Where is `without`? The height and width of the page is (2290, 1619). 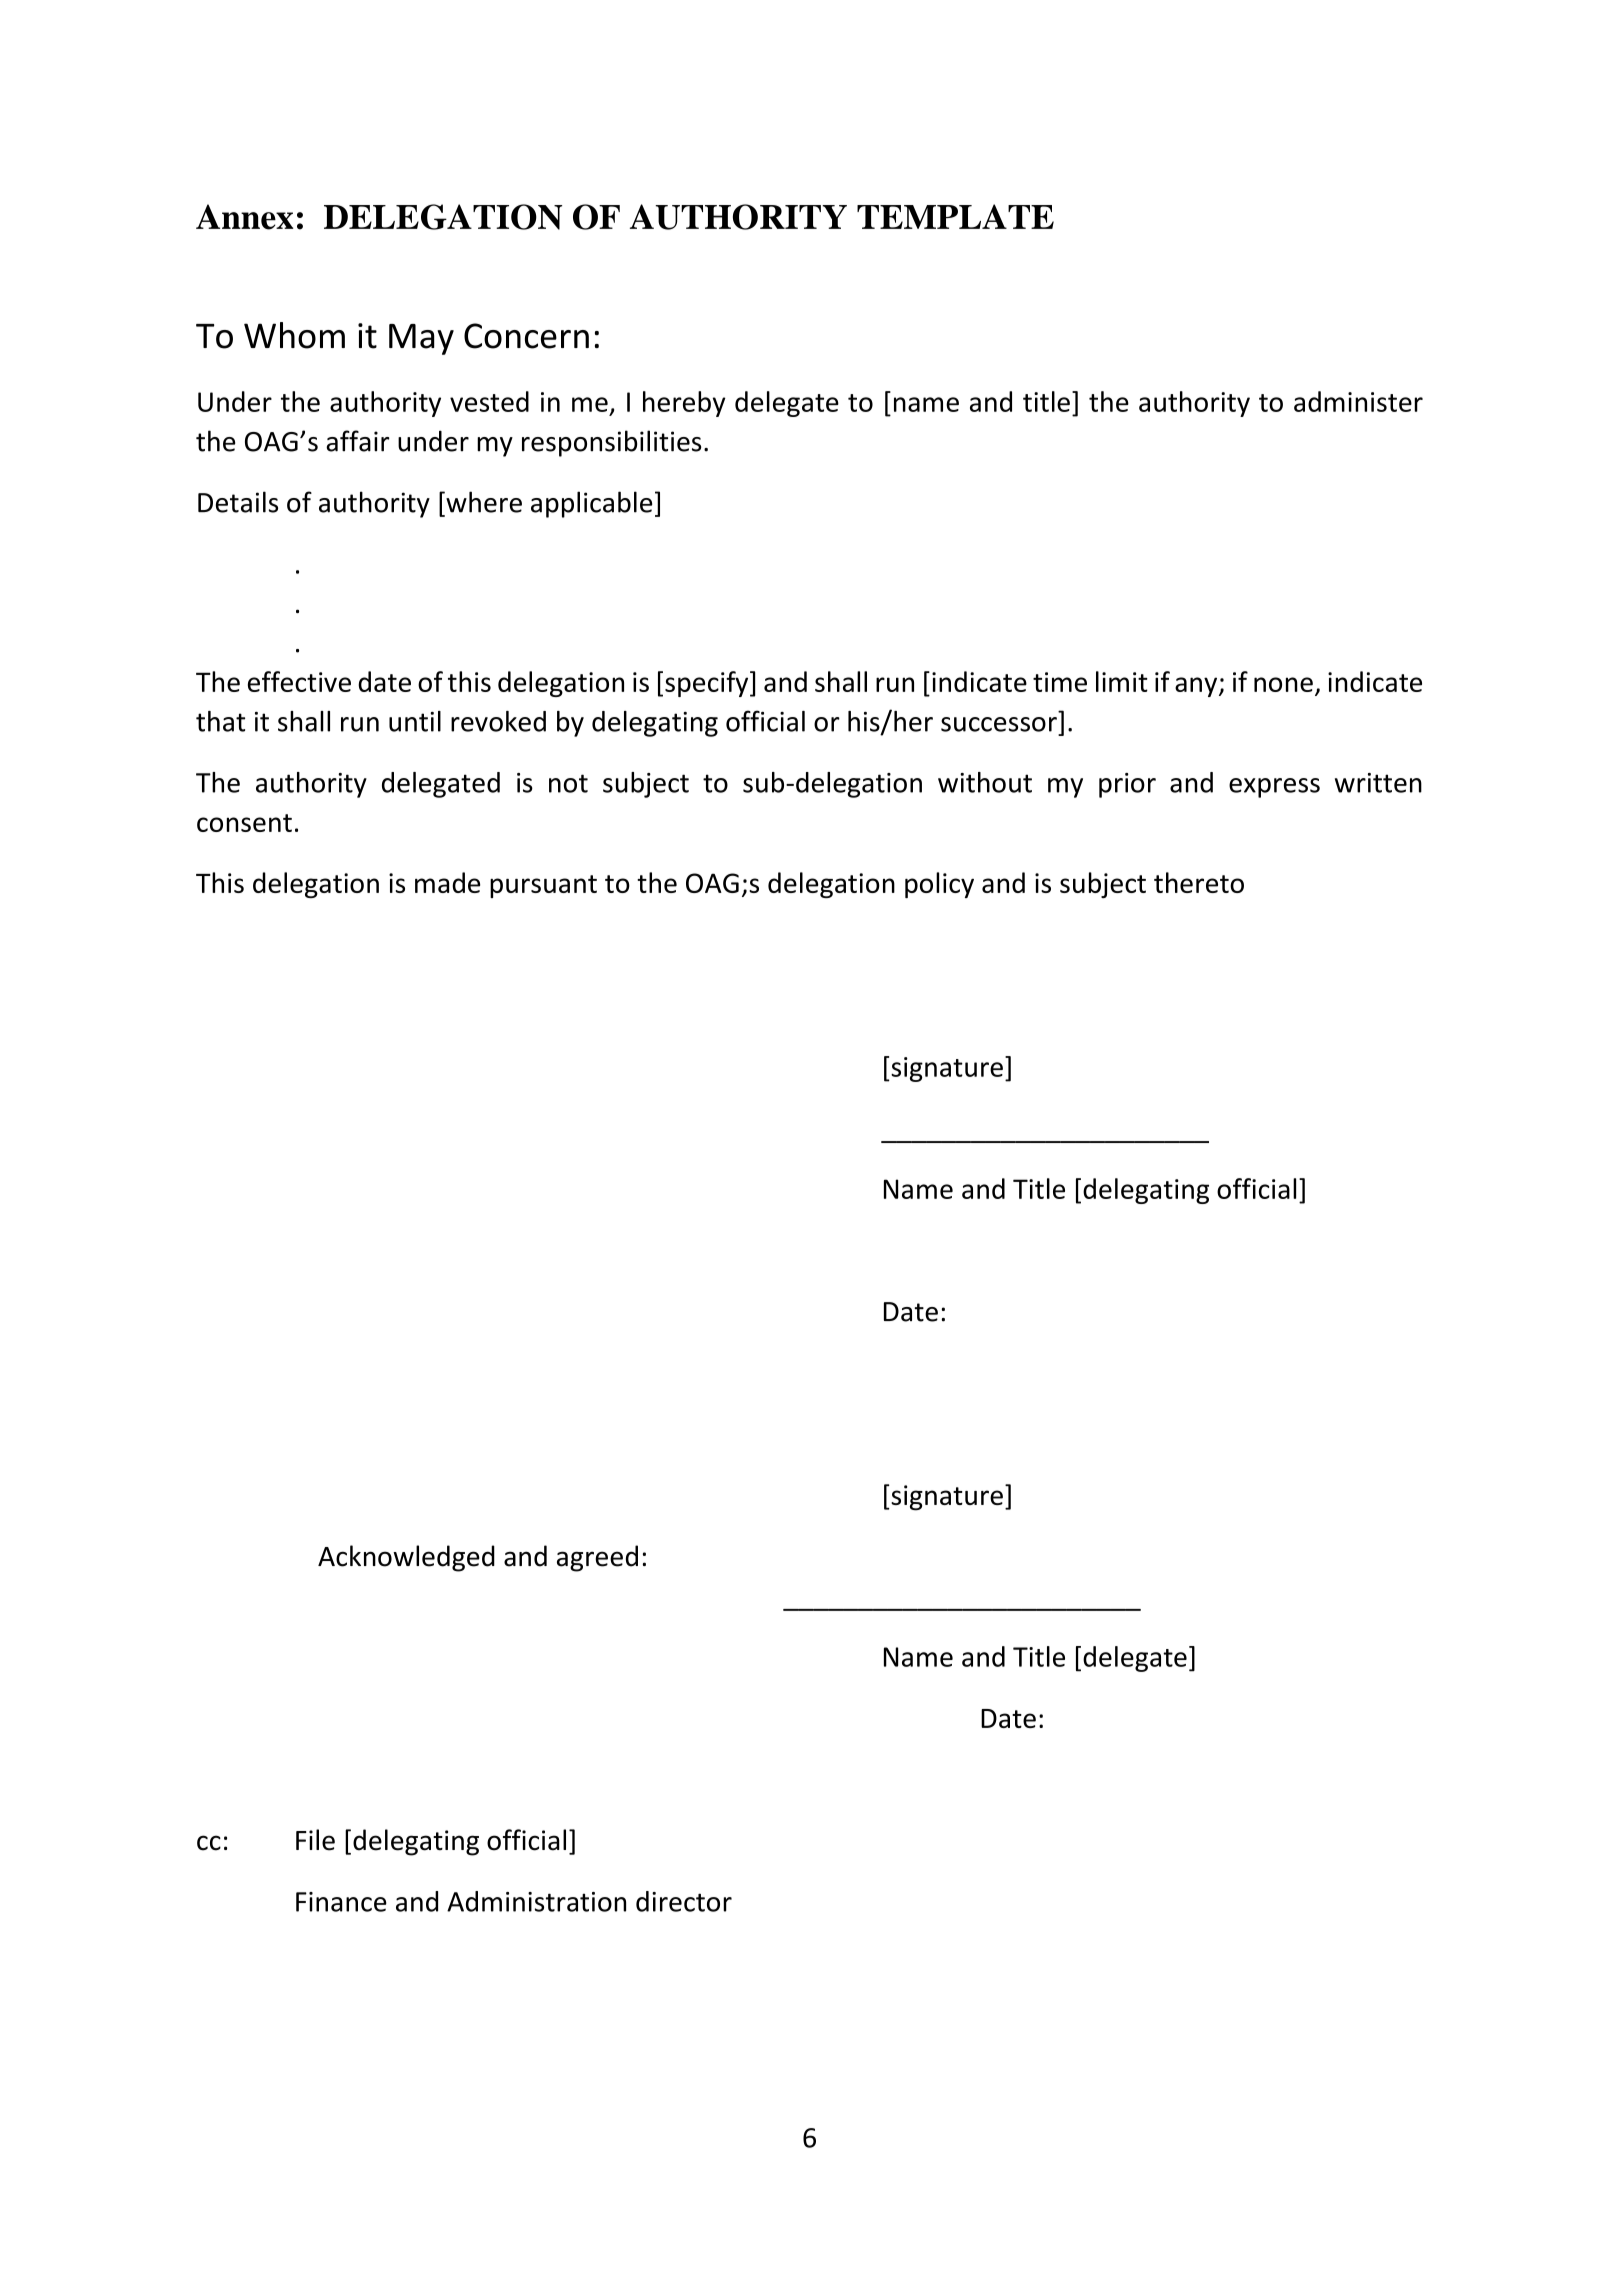
without is located at coordinates (985, 782).
